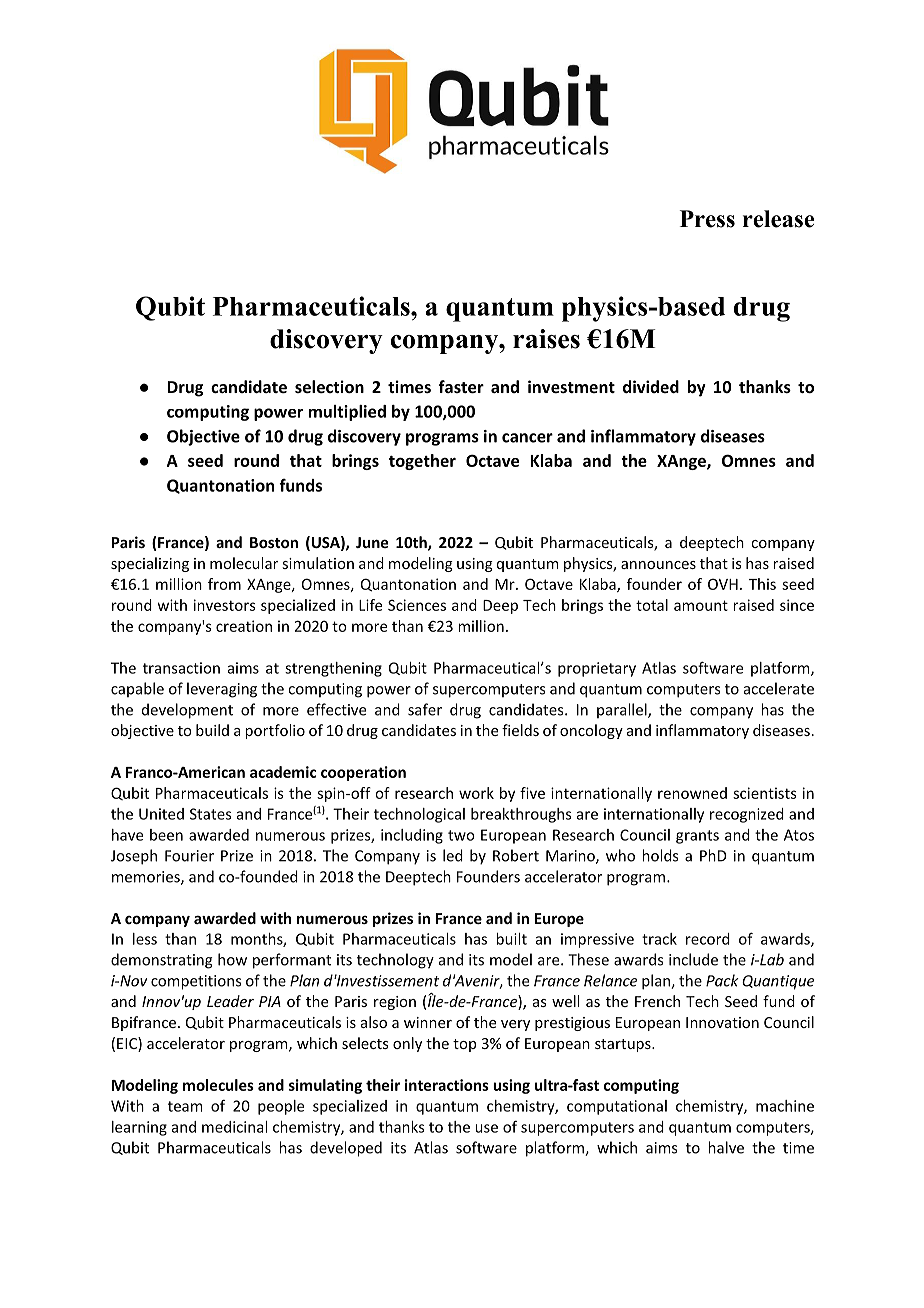  What do you see at coordinates (234, 1127) in the screenshot?
I see `medicinal` at bounding box center [234, 1127].
